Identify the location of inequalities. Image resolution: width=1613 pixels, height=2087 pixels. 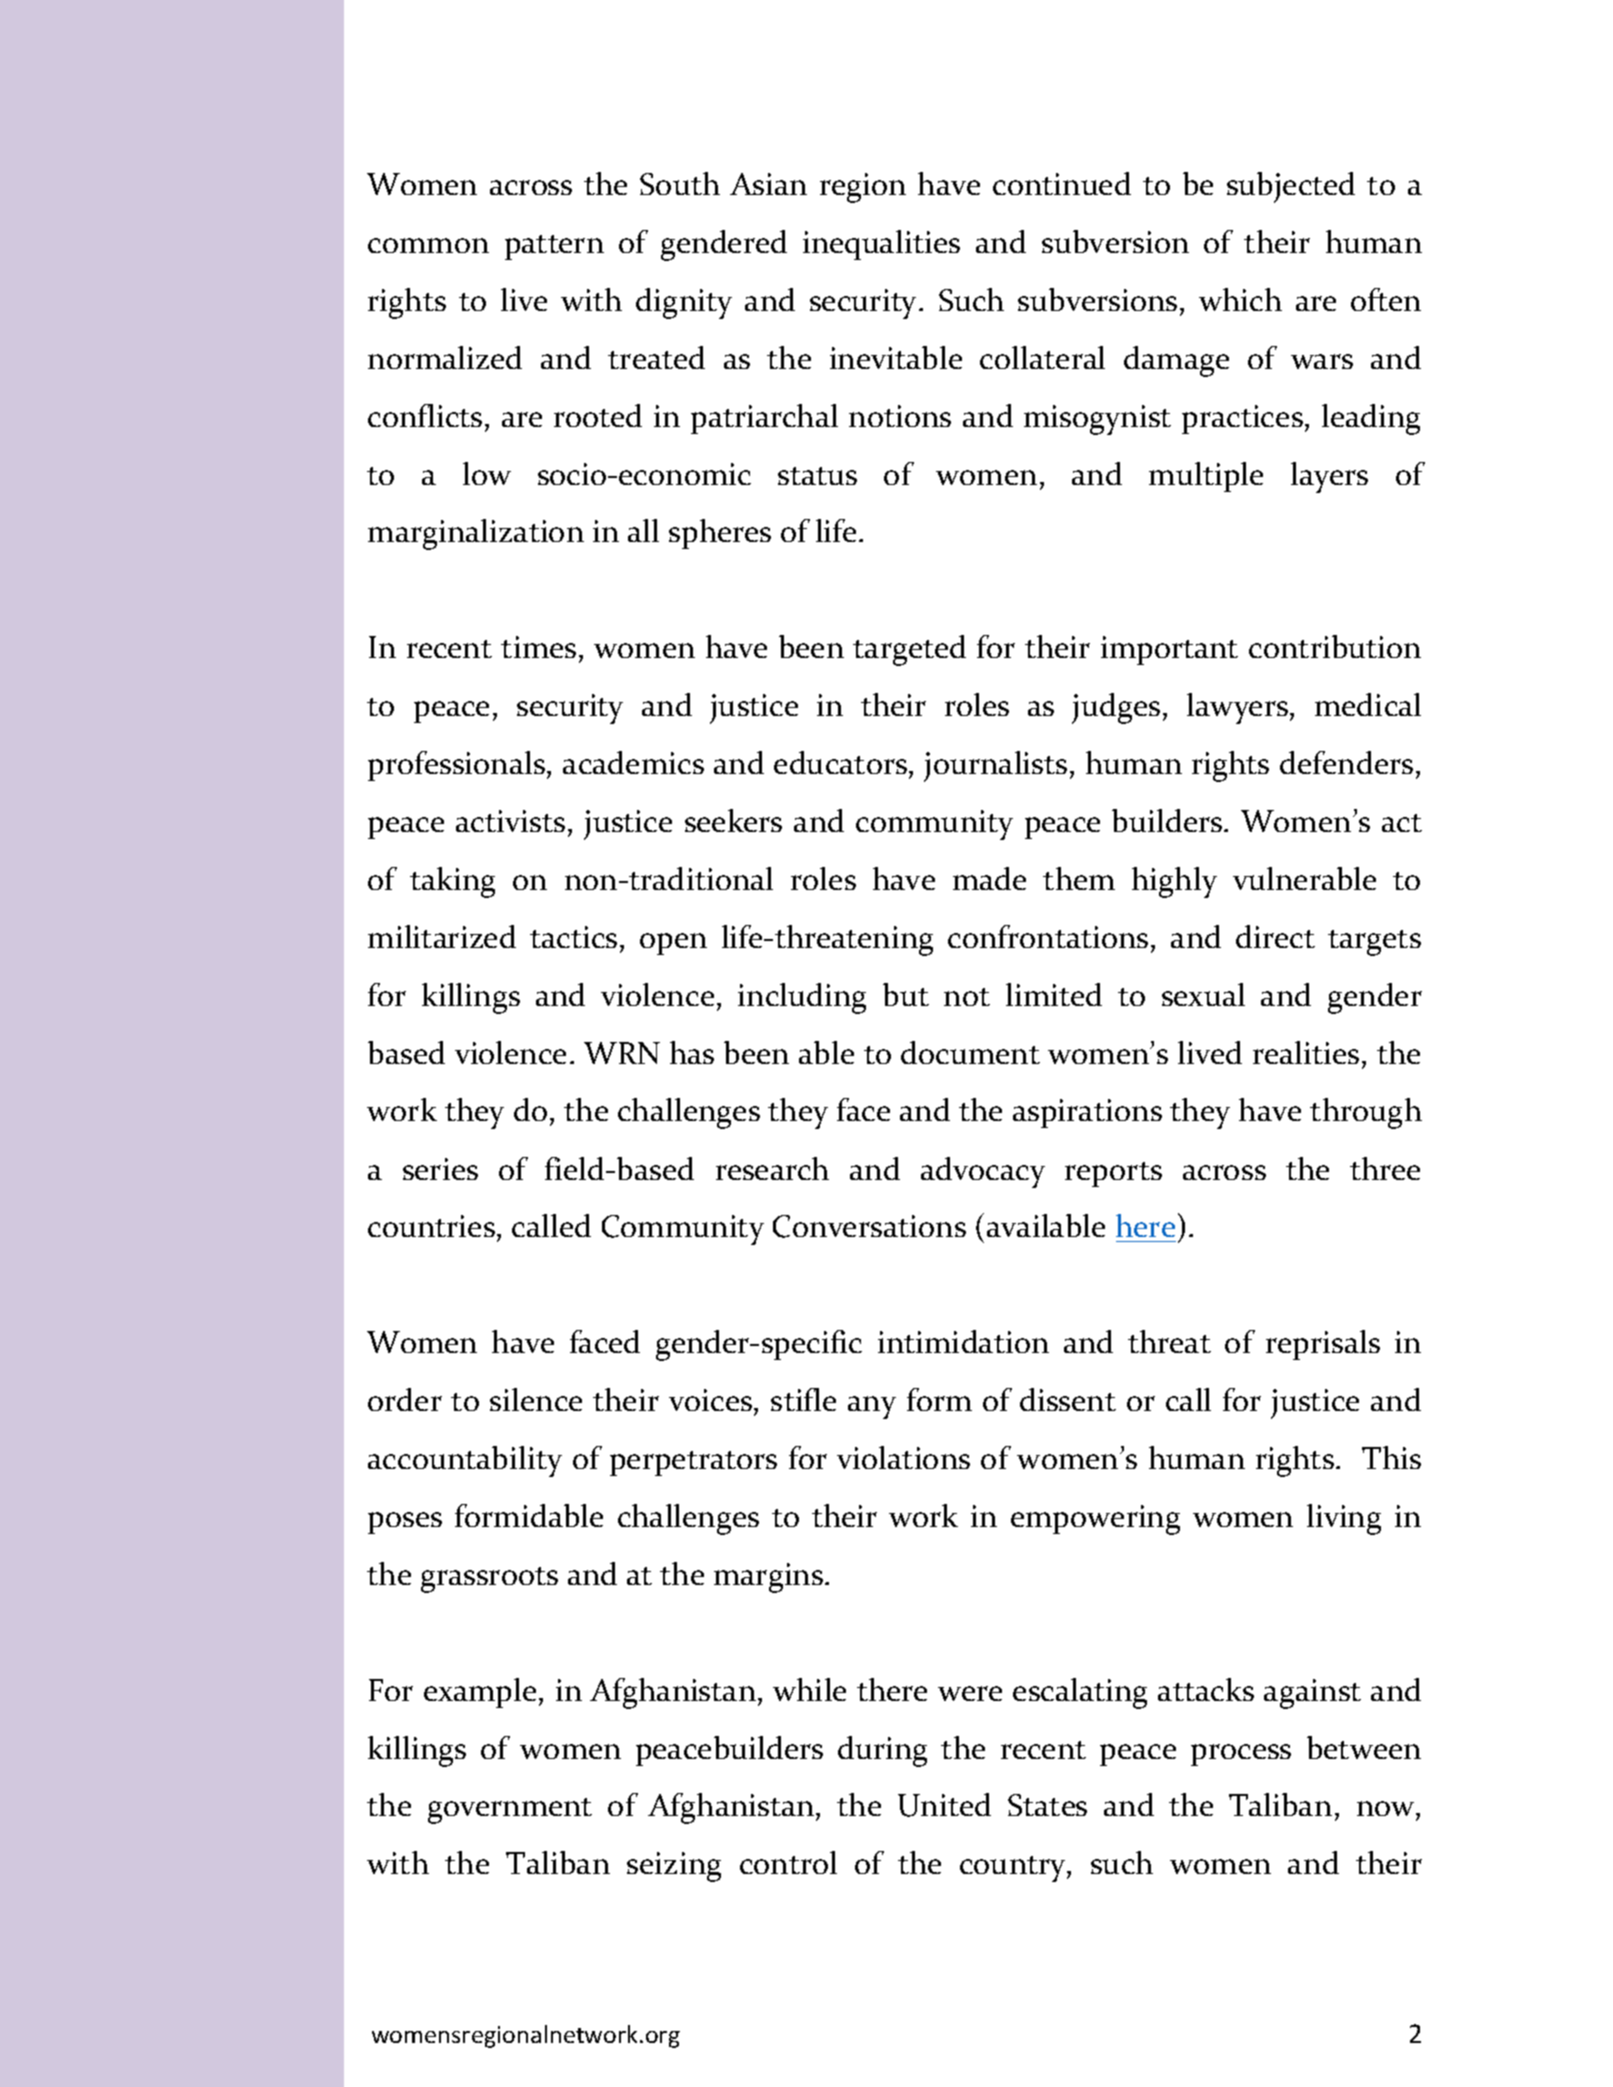
(881, 245).
